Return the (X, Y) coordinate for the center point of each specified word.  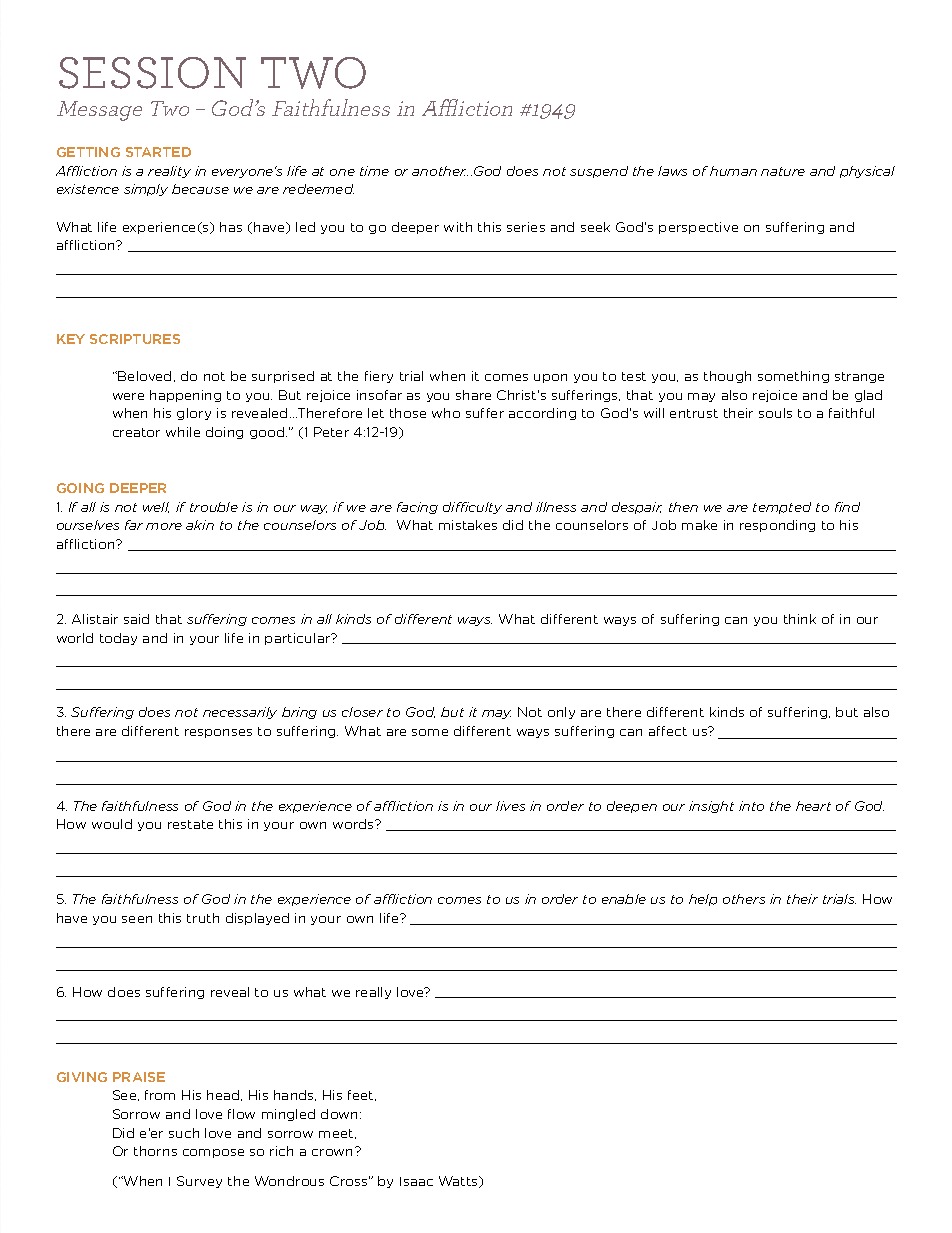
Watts (460, 1182)
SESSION (152, 73)
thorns (155, 1151)
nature (783, 171)
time (374, 171)
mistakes (468, 525)
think (800, 619)
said (136, 619)
